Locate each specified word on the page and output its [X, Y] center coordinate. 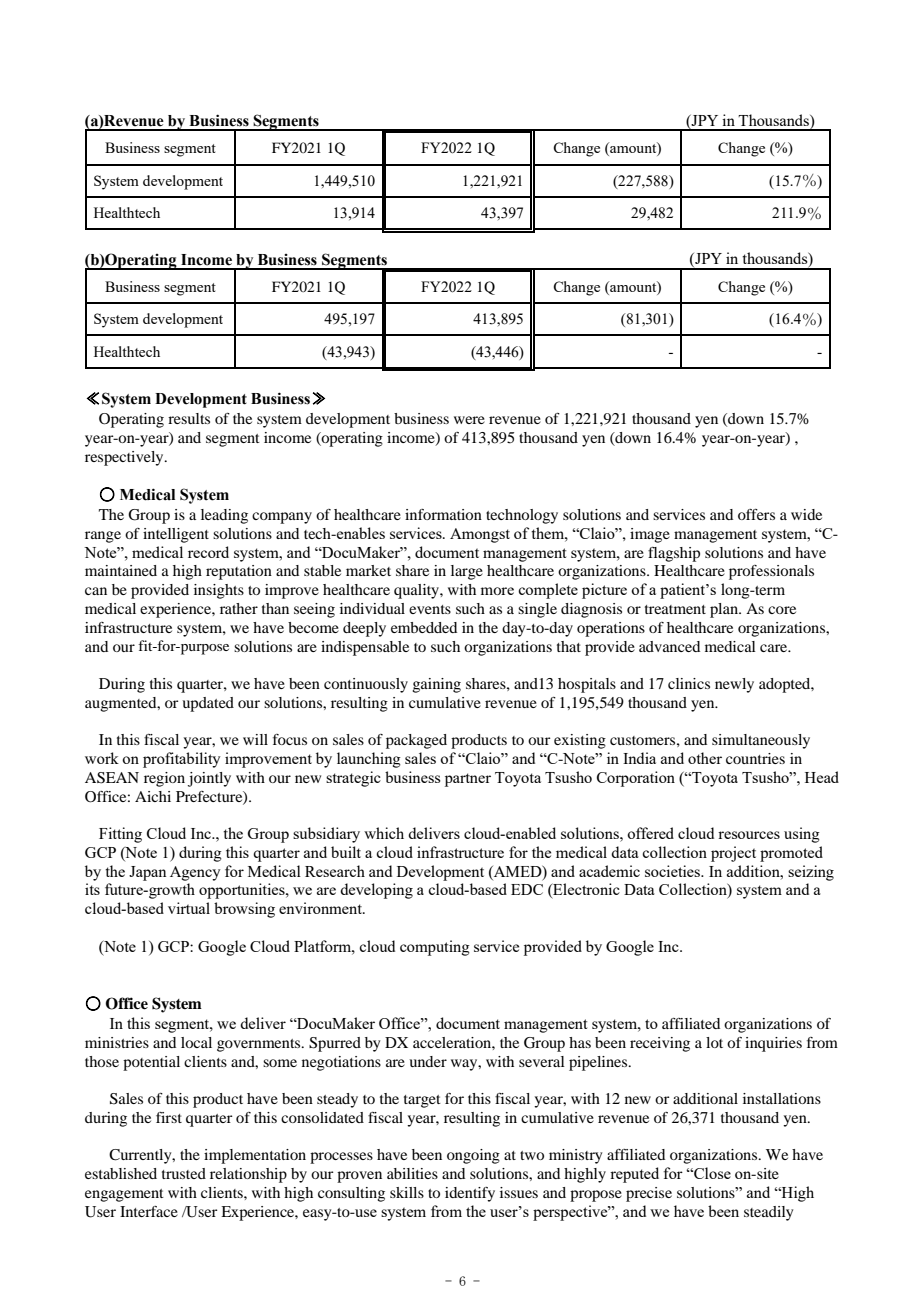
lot [714, 1042]
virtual [189, 908]
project [733, 854]
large [467, 572]
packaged [416, 741]
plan [725, 610]
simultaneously [761, 741]
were [469, 420]
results [189, 418]
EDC [527, 889]
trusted [184, 1173]
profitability [182, 760]
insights [219, 591]
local [196, 1042]
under [428, 1061]
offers [756, 514]
